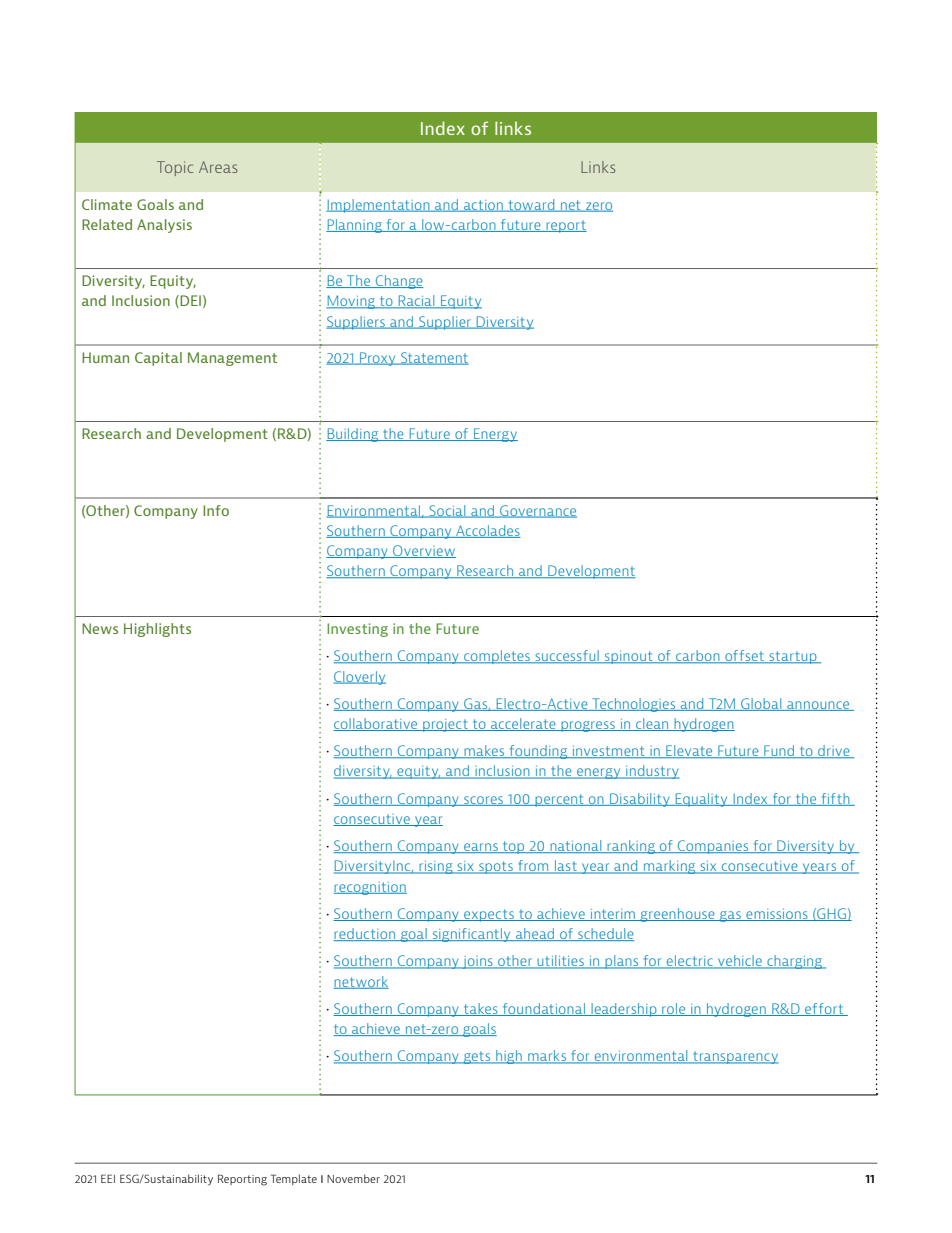 This screenshot has width=952, height=1233. Describe the element at coordinates (353, 1178) in the screenshot. I see `November` at that location.
